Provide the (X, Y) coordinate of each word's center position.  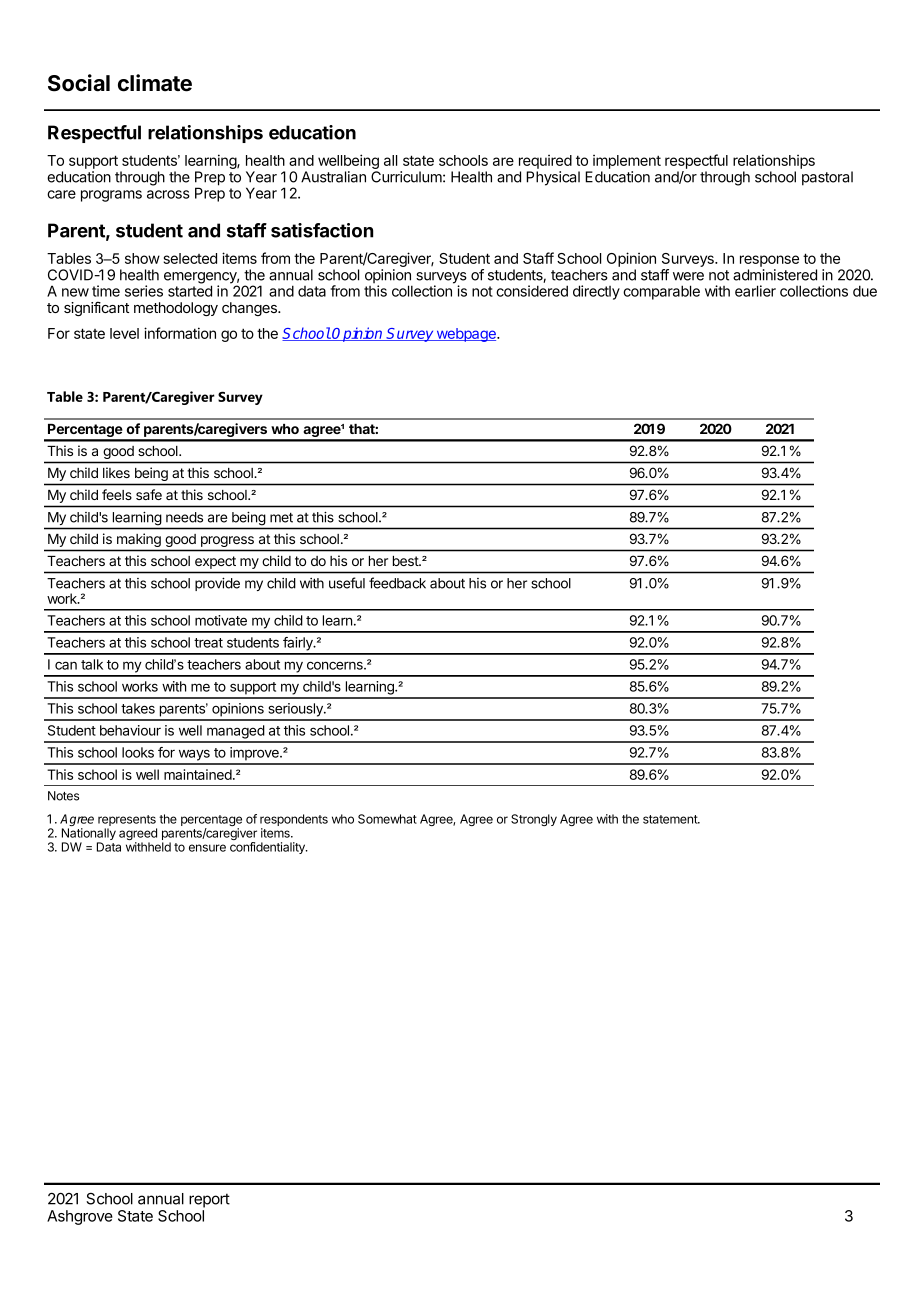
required (545, 162)
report (209, 1200)
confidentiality (268, 848)
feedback (397, 583)
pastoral (827, 178)
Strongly (534, 820)
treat (208, 643)
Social (79, 83)
